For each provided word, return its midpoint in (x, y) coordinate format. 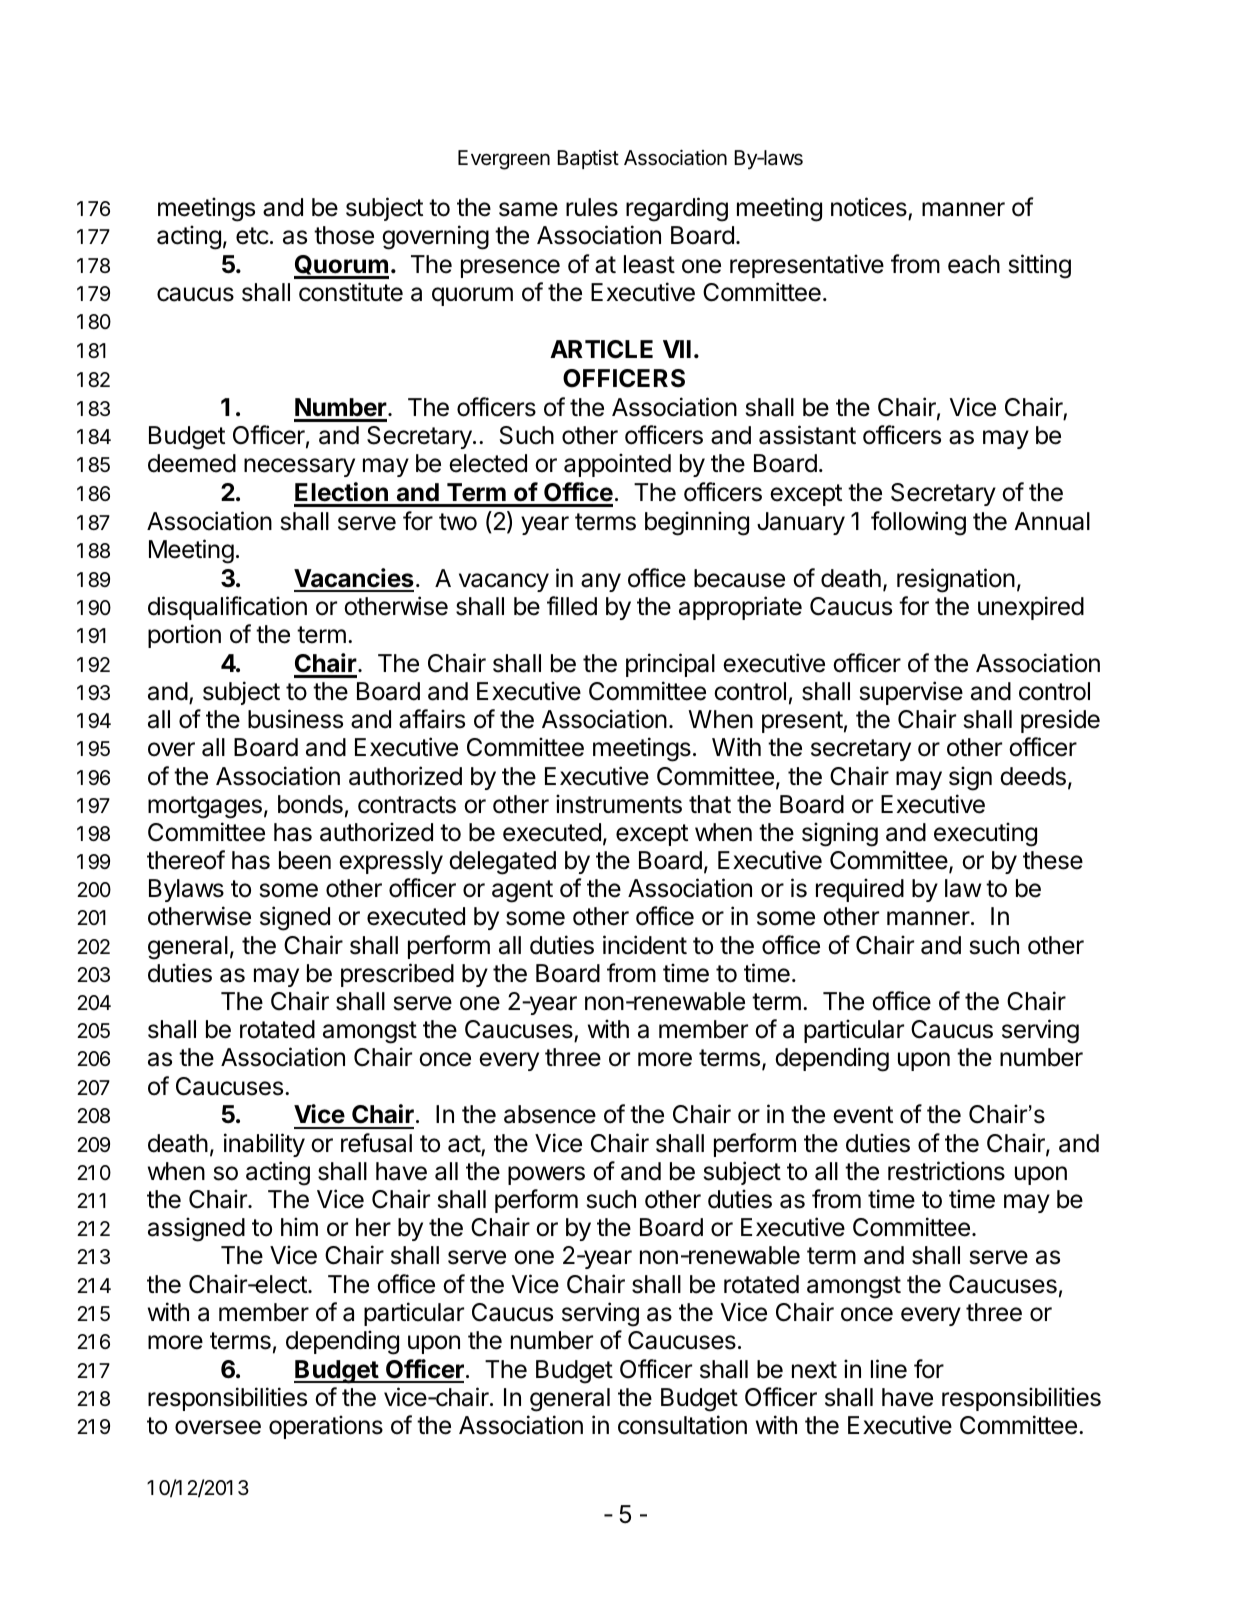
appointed (617, 465)
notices (869, 207)
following (918, 523)
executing (985, 834)
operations (326, 1427)
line (889, 1369)
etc (252, 236)
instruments (619, 804)
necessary (299, 467)
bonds (310, 804)
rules (592, 207)
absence (550, 1114)
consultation (682, 1425)
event (863, 1115)
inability (264, 1145)
